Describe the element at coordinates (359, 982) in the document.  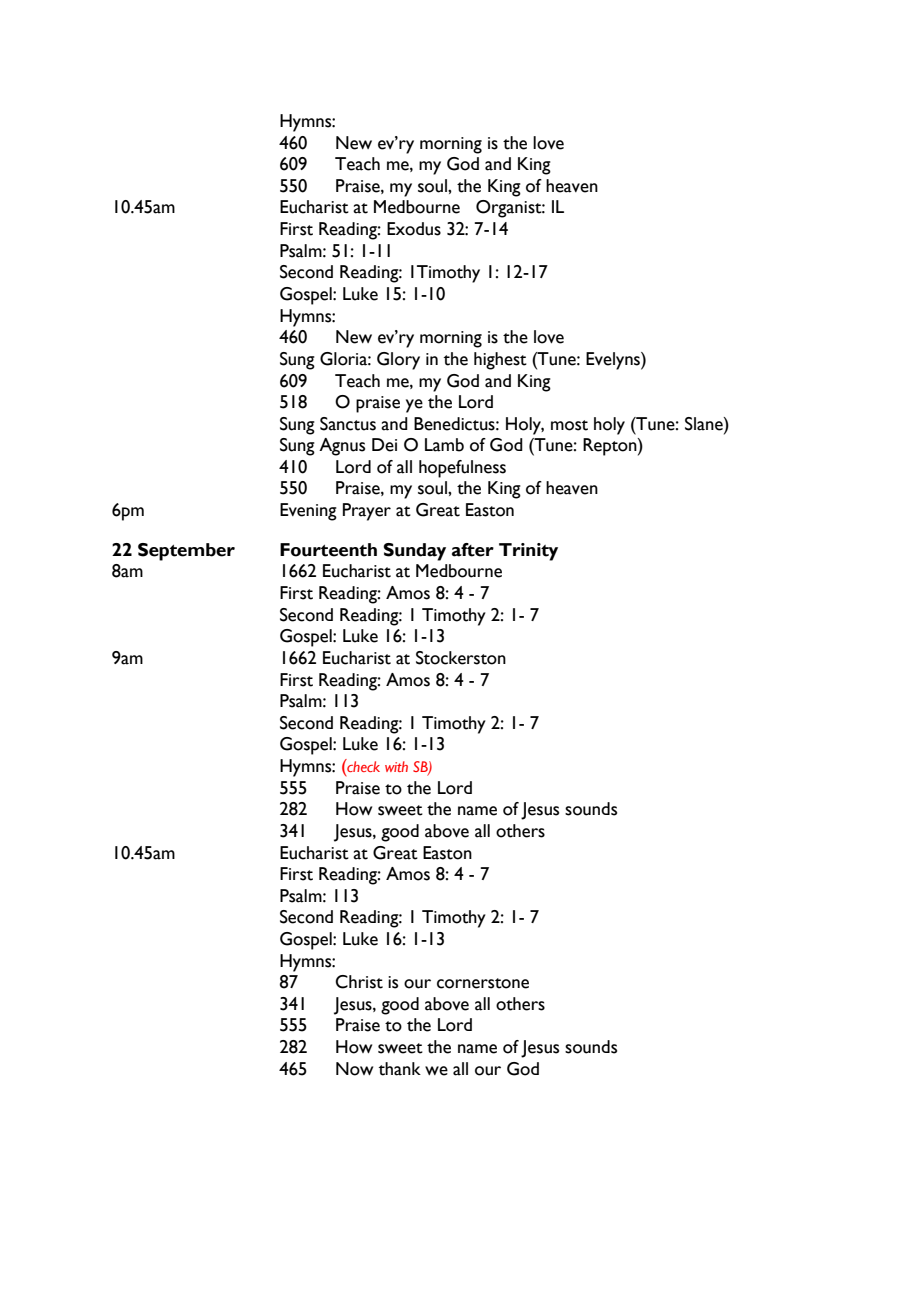
I see `Christ` at that location.
